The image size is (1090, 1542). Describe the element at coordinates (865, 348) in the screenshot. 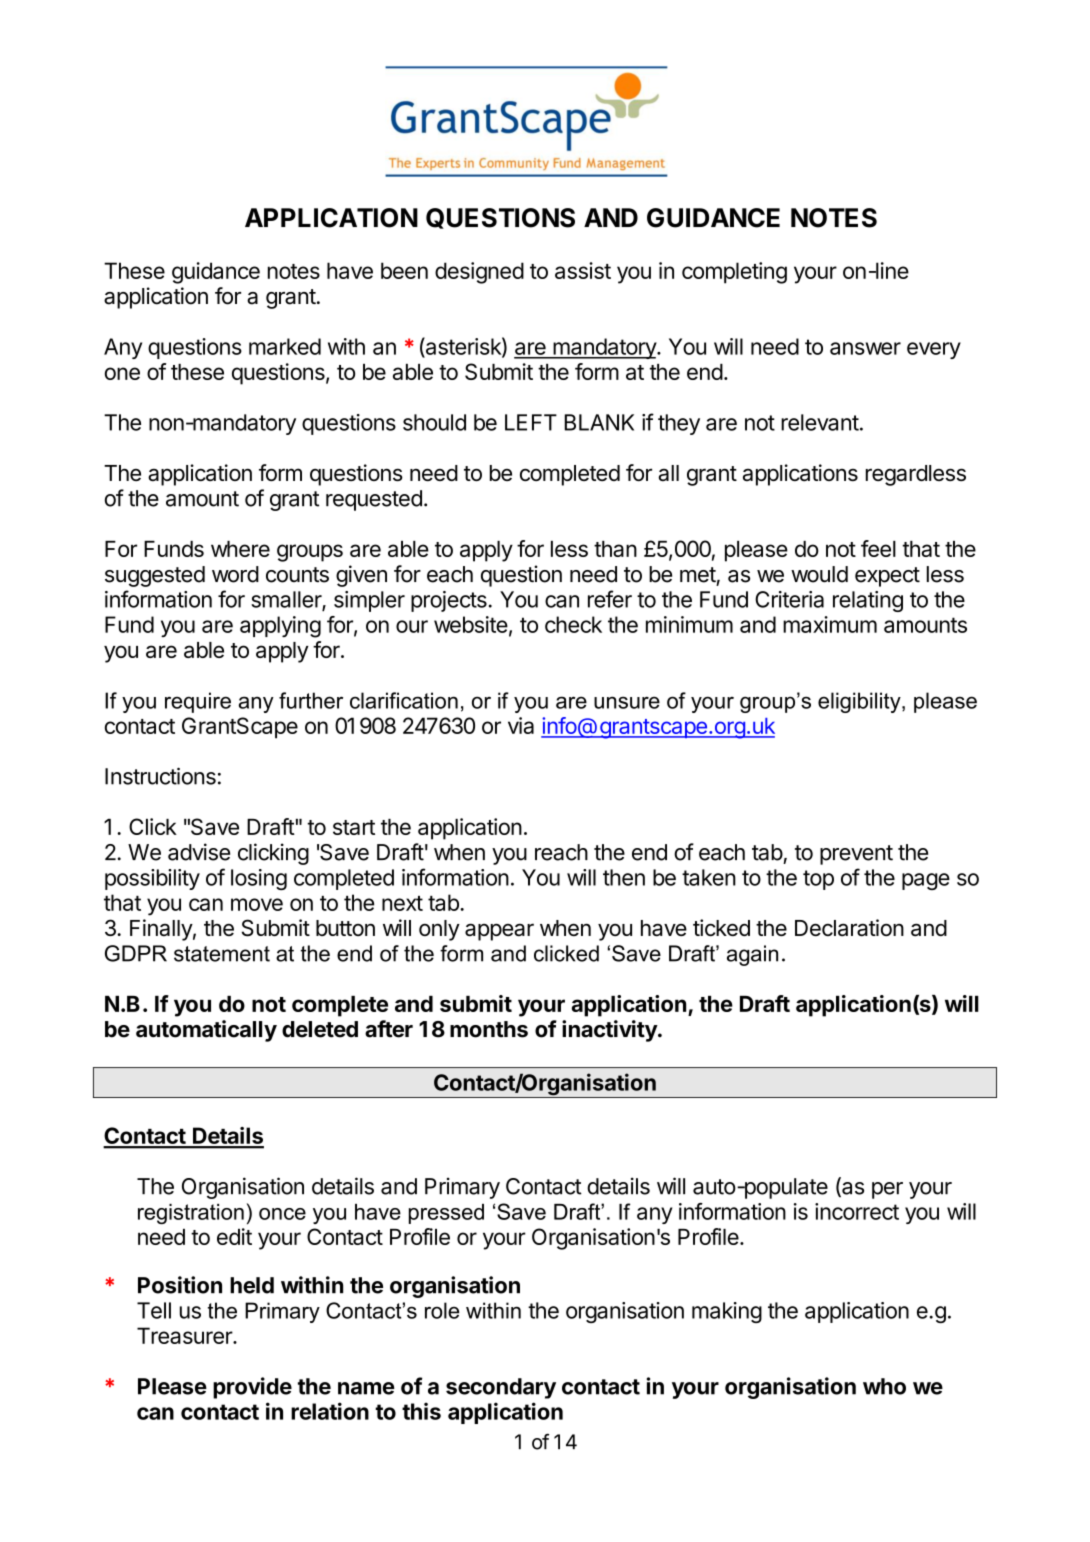

I see `answer` at that location.
